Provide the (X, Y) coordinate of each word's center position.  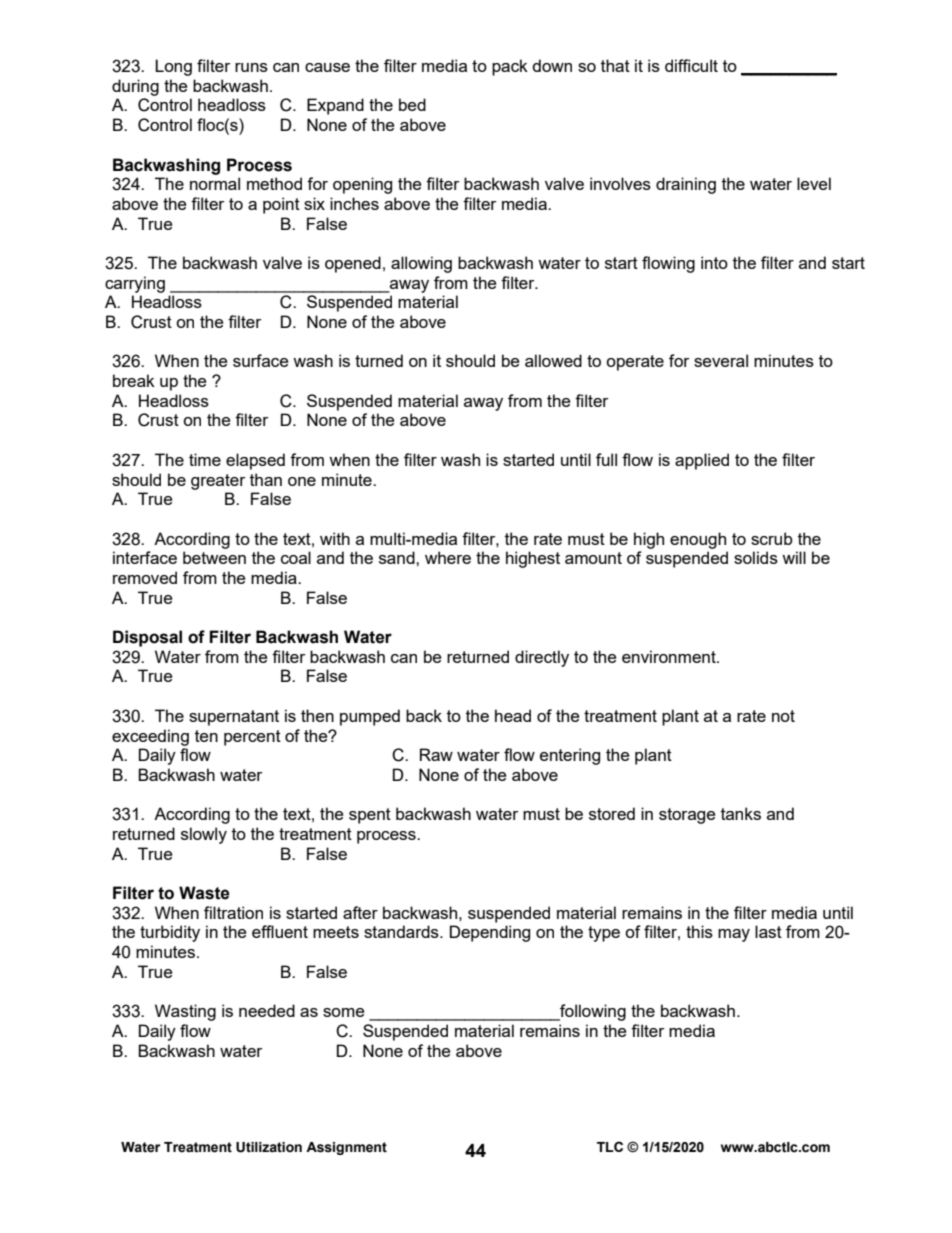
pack (510, 67)
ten (206, 736)
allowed (553, 360)
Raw (436, 754)
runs (251, 67)
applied (702, 461)
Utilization (269, 1147)
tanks (741, 813)
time (205, 459)
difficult (691, 65)
